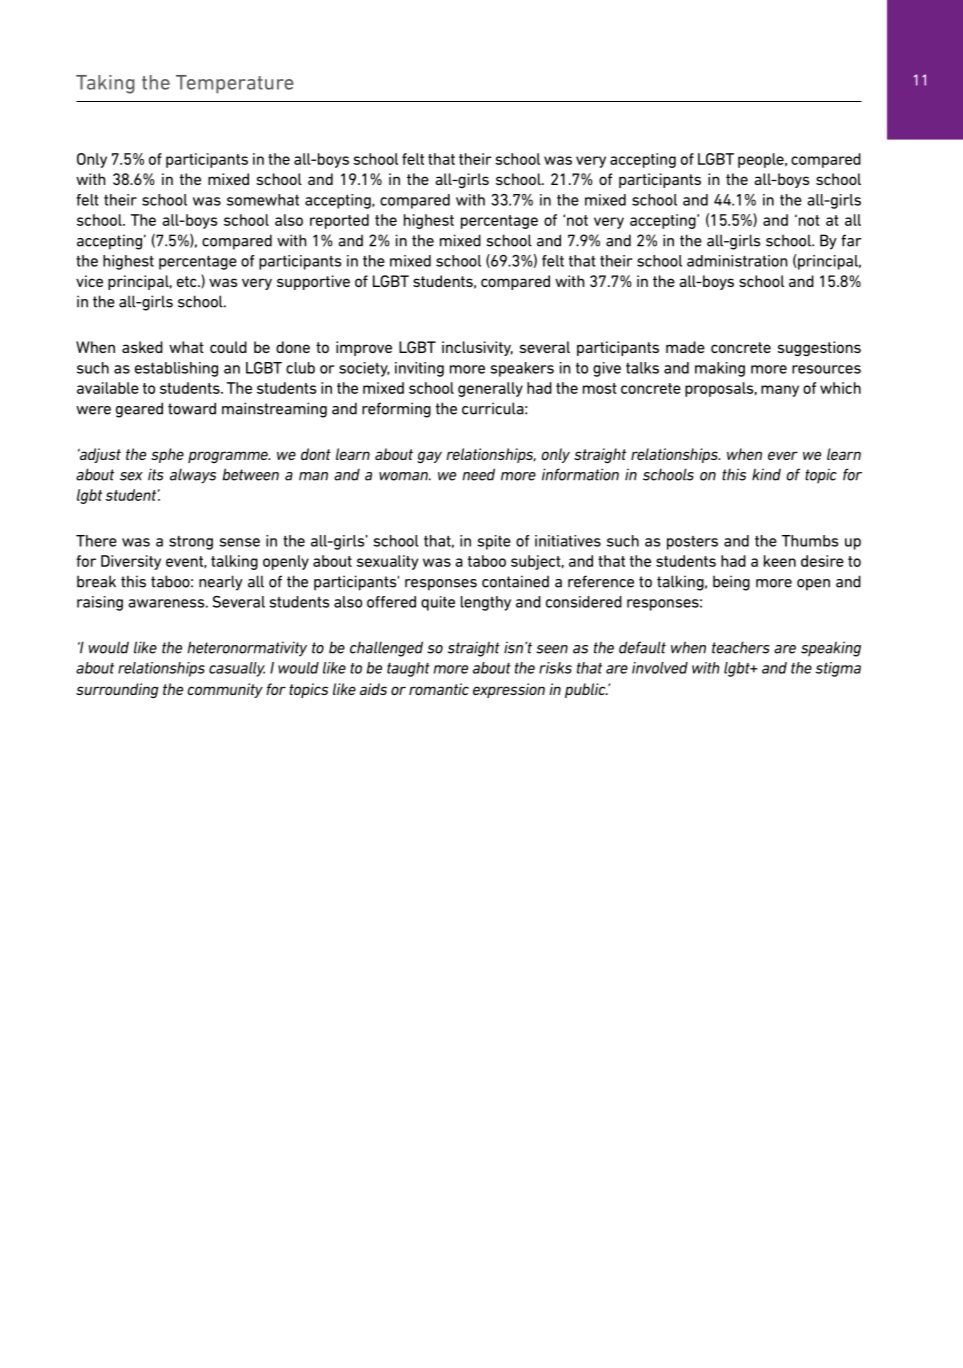 The height and width of the screenshot is (1368, 963). Describe the element at coordinates (339, 221) in the screenshot. I see `reported` at that location.
